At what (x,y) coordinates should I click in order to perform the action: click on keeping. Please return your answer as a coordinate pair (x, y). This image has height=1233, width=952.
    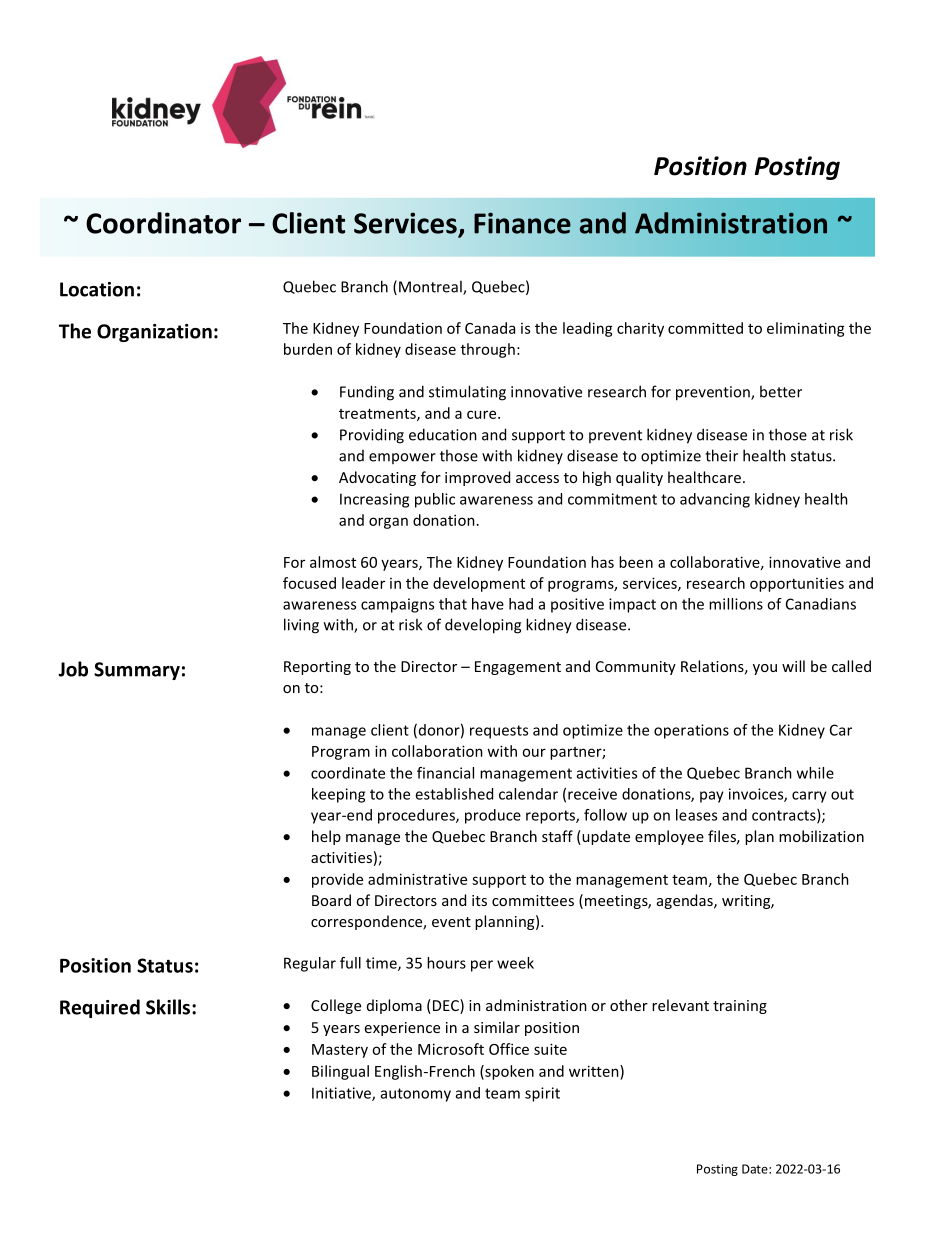
    Looking at the image, I should click on (338, 795).
